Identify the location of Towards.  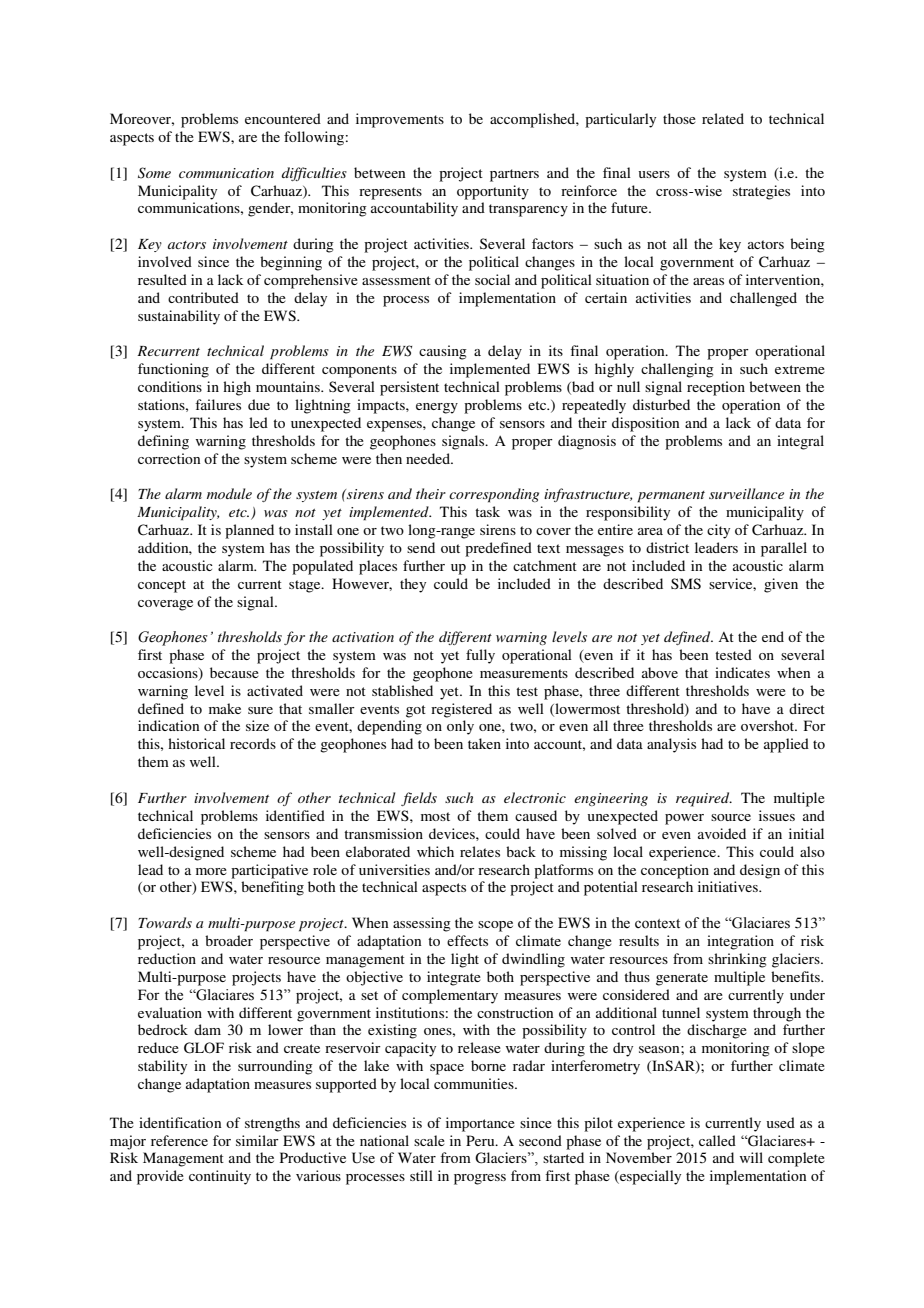
(165, 922).
